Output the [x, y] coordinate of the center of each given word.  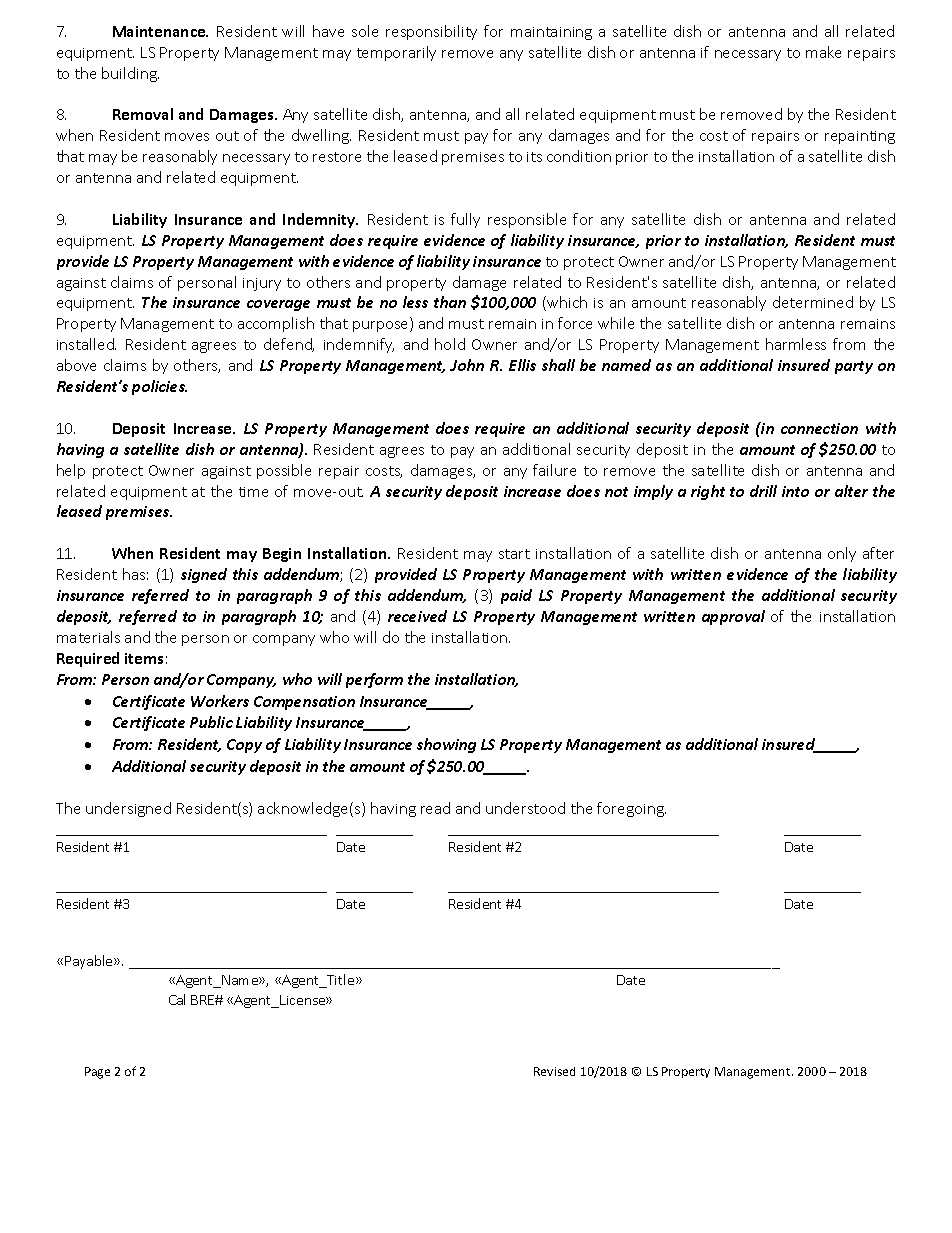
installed [86, 344]
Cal [177, 999]
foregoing [631, 809]
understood [525, 808]
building [130, 74]
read [435, 808]
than [450, 302]
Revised [554, 1071]
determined [813, 302]
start [514, 554]
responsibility [431, 32]
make [823, 52]
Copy [244, 746]
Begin [282, 555]
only [842, 554]
